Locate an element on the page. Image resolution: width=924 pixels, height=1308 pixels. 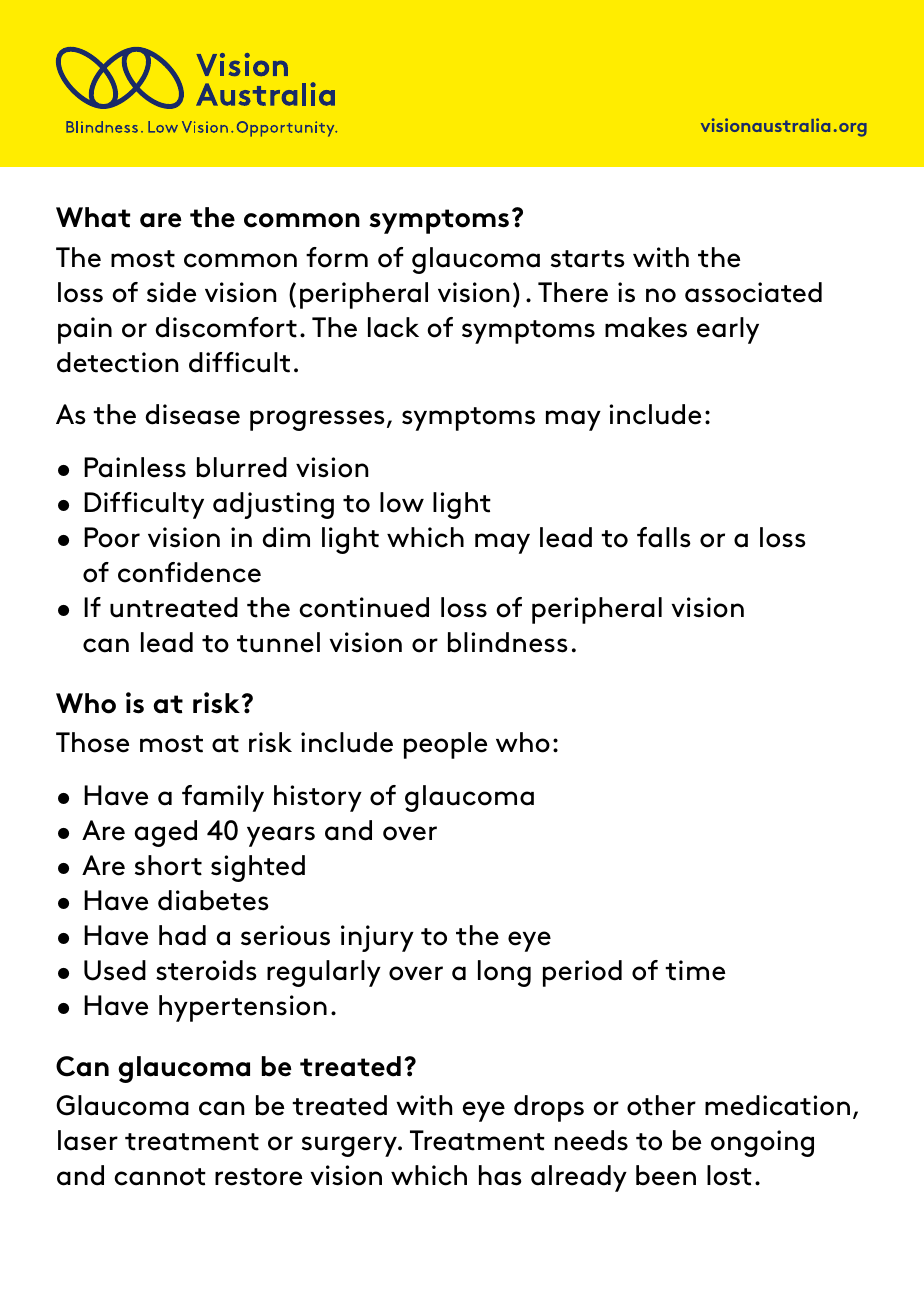
aged is located at coordinates (165, 833).
